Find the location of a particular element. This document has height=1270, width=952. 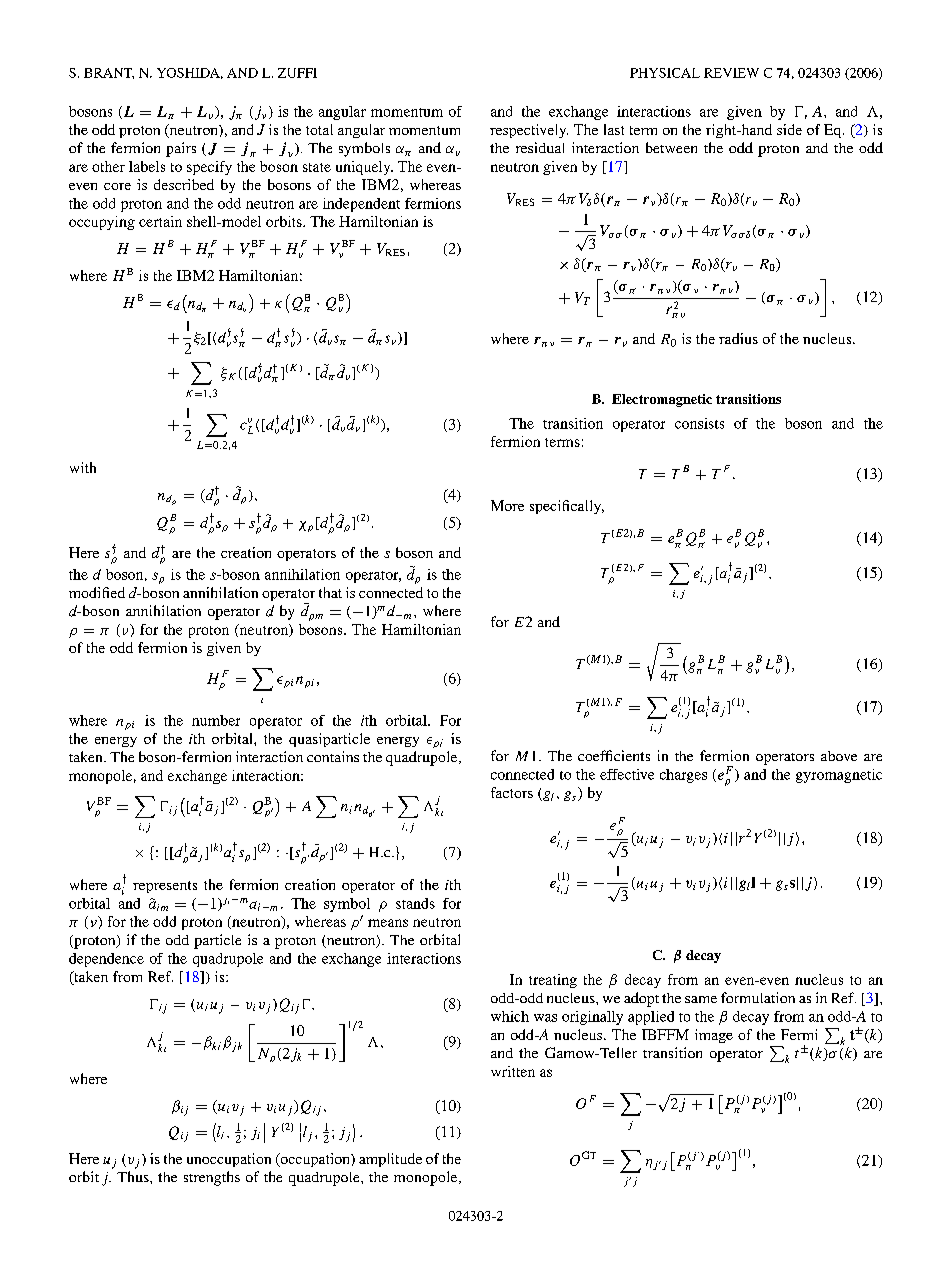

Thus is located at coordinates (134, 1176).
